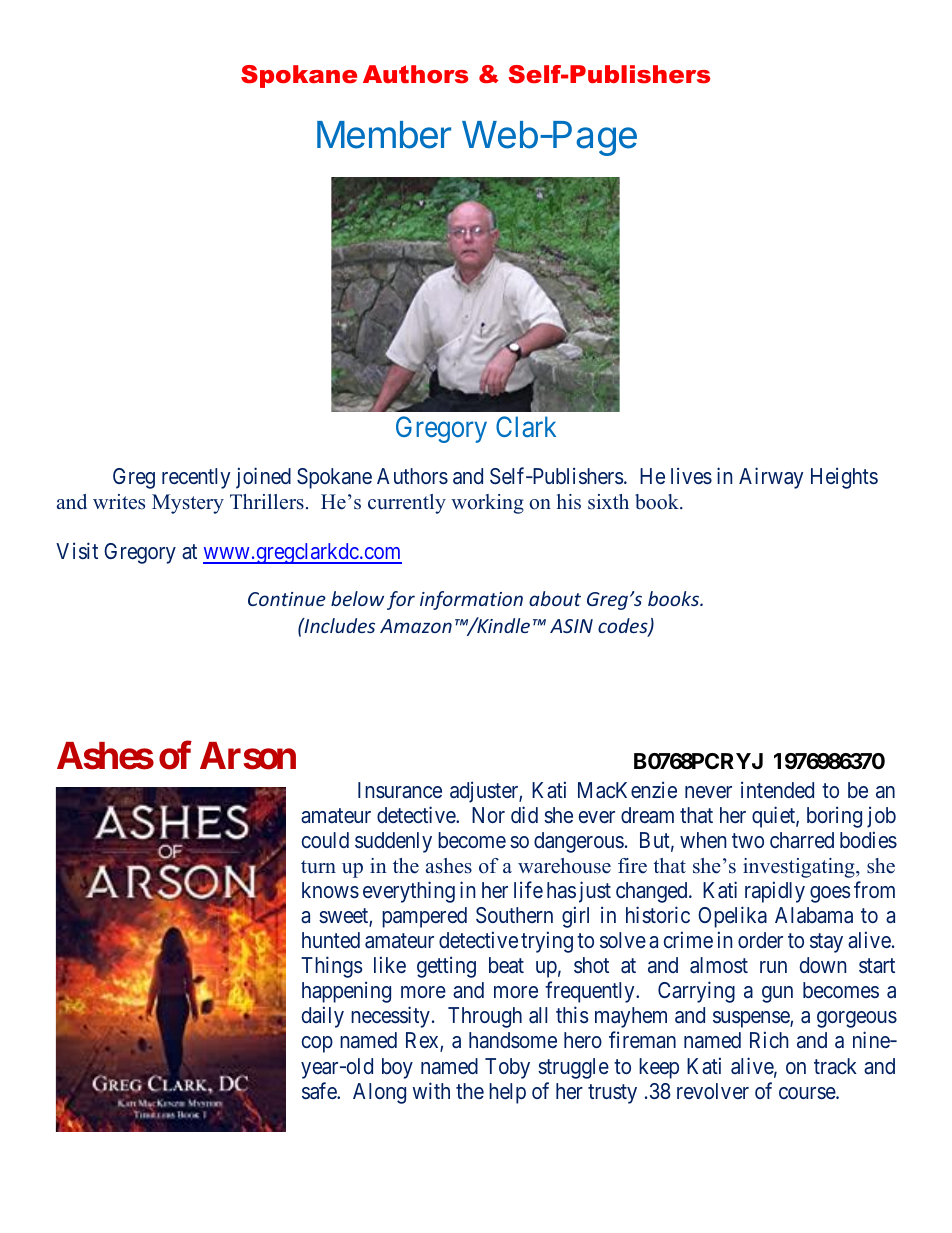  What do you see at coordinates (769, 1040) in the screenshot?
I see `Rich` at bounding box center [769, 1040].
